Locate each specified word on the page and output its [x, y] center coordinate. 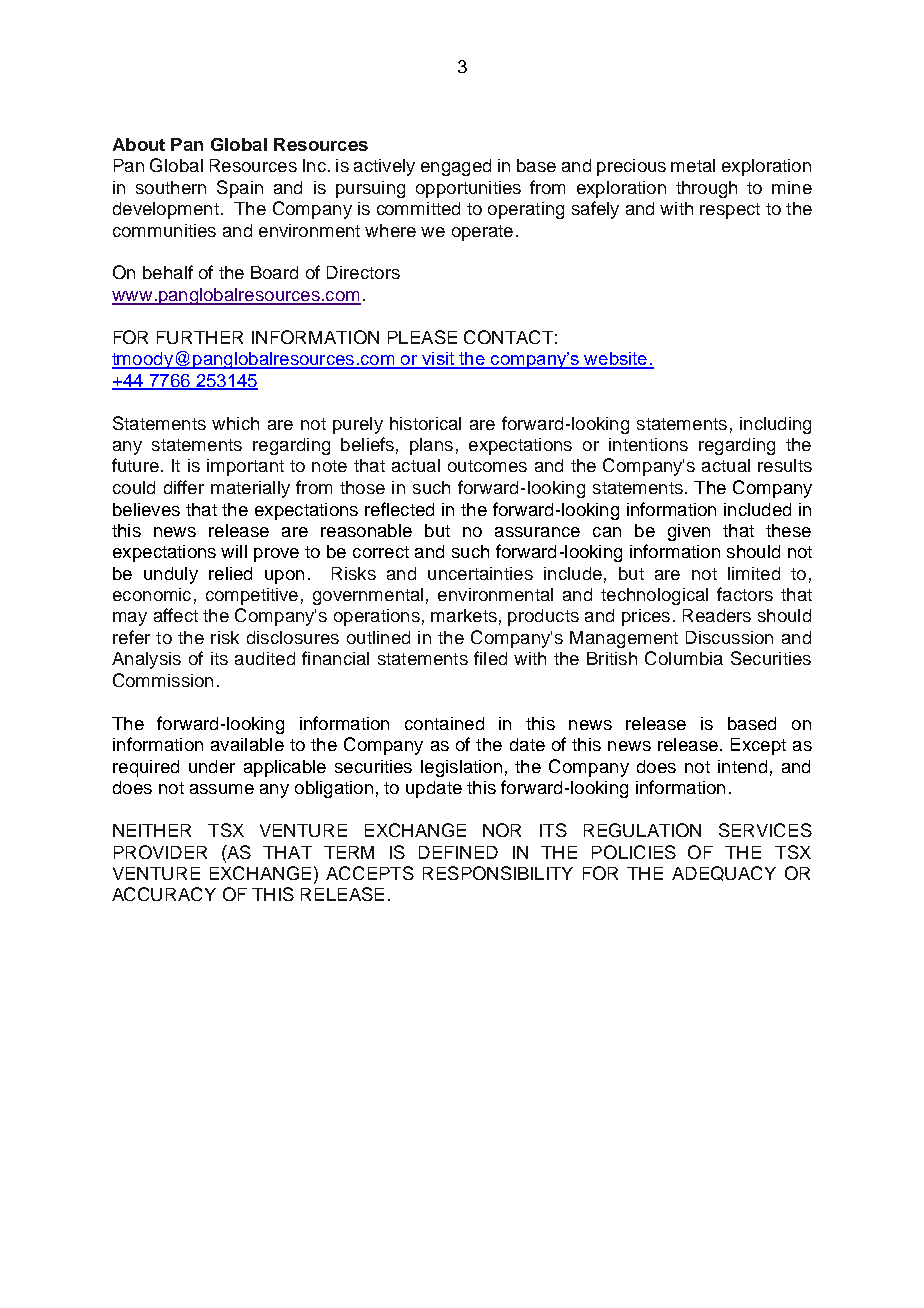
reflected [399, 509]
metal [693, 165]
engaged [456, 167]
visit [438, 360]
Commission [163, 680]
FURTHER [200, 337]
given [689, 532]
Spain [240, 189]
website [616, 360]
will [234, 551]
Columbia [684, 658]
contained [444, 723]
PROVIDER [160, 852]
